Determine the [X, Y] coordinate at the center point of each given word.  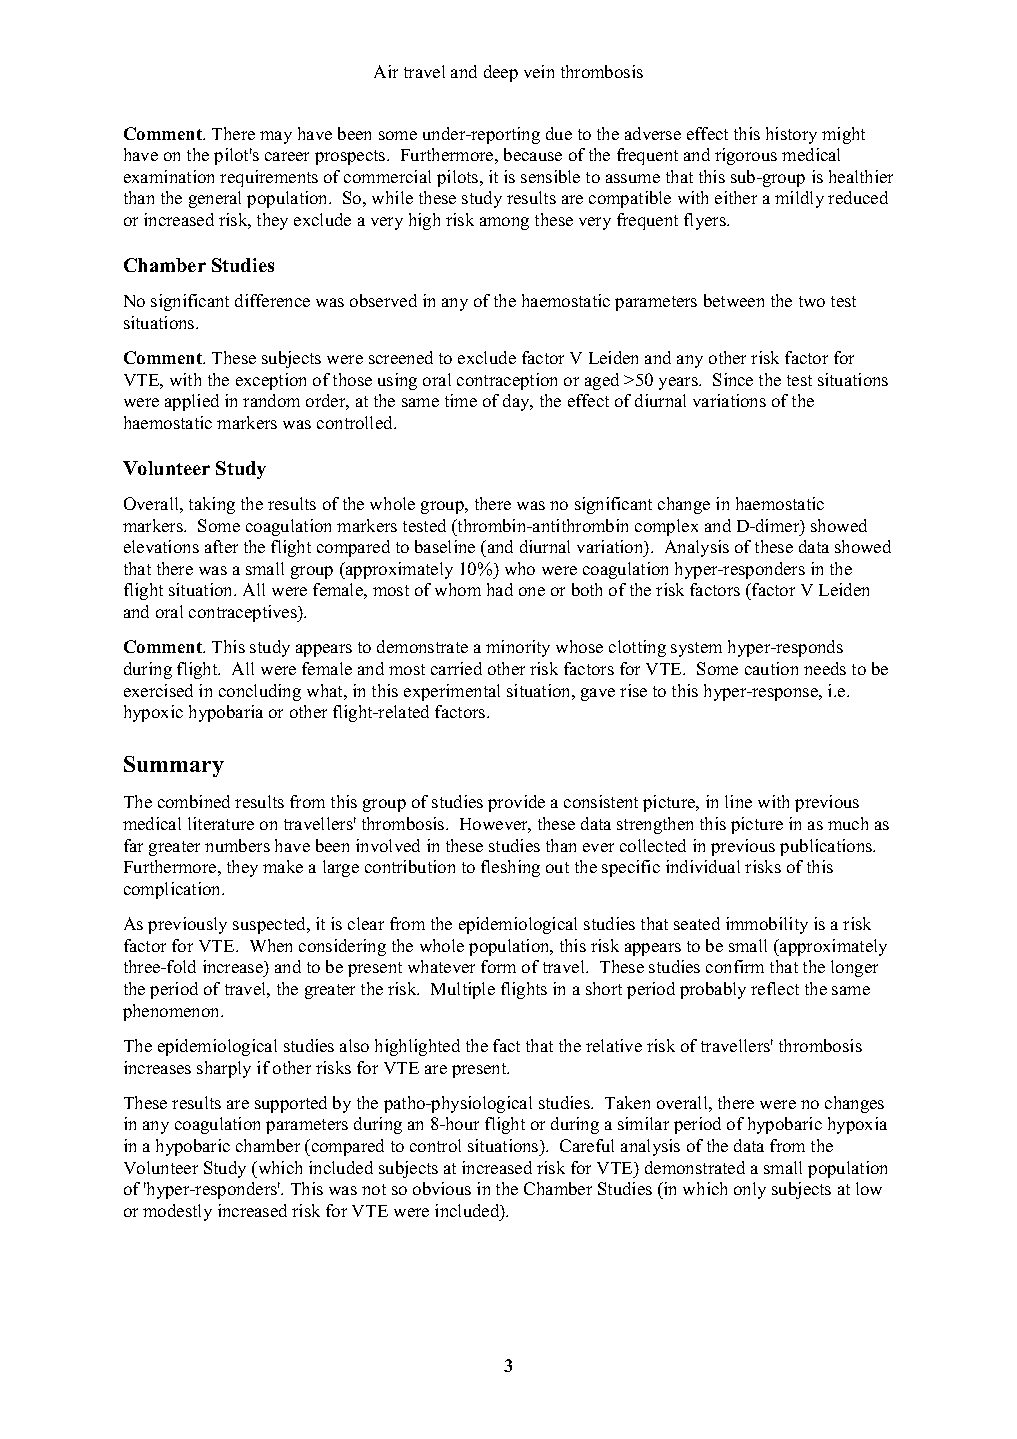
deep [501, 73]
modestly [177, 1212]
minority [518, 648]
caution [771, 668]
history [791, 135]
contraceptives [244, 613]
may [276, 137]
